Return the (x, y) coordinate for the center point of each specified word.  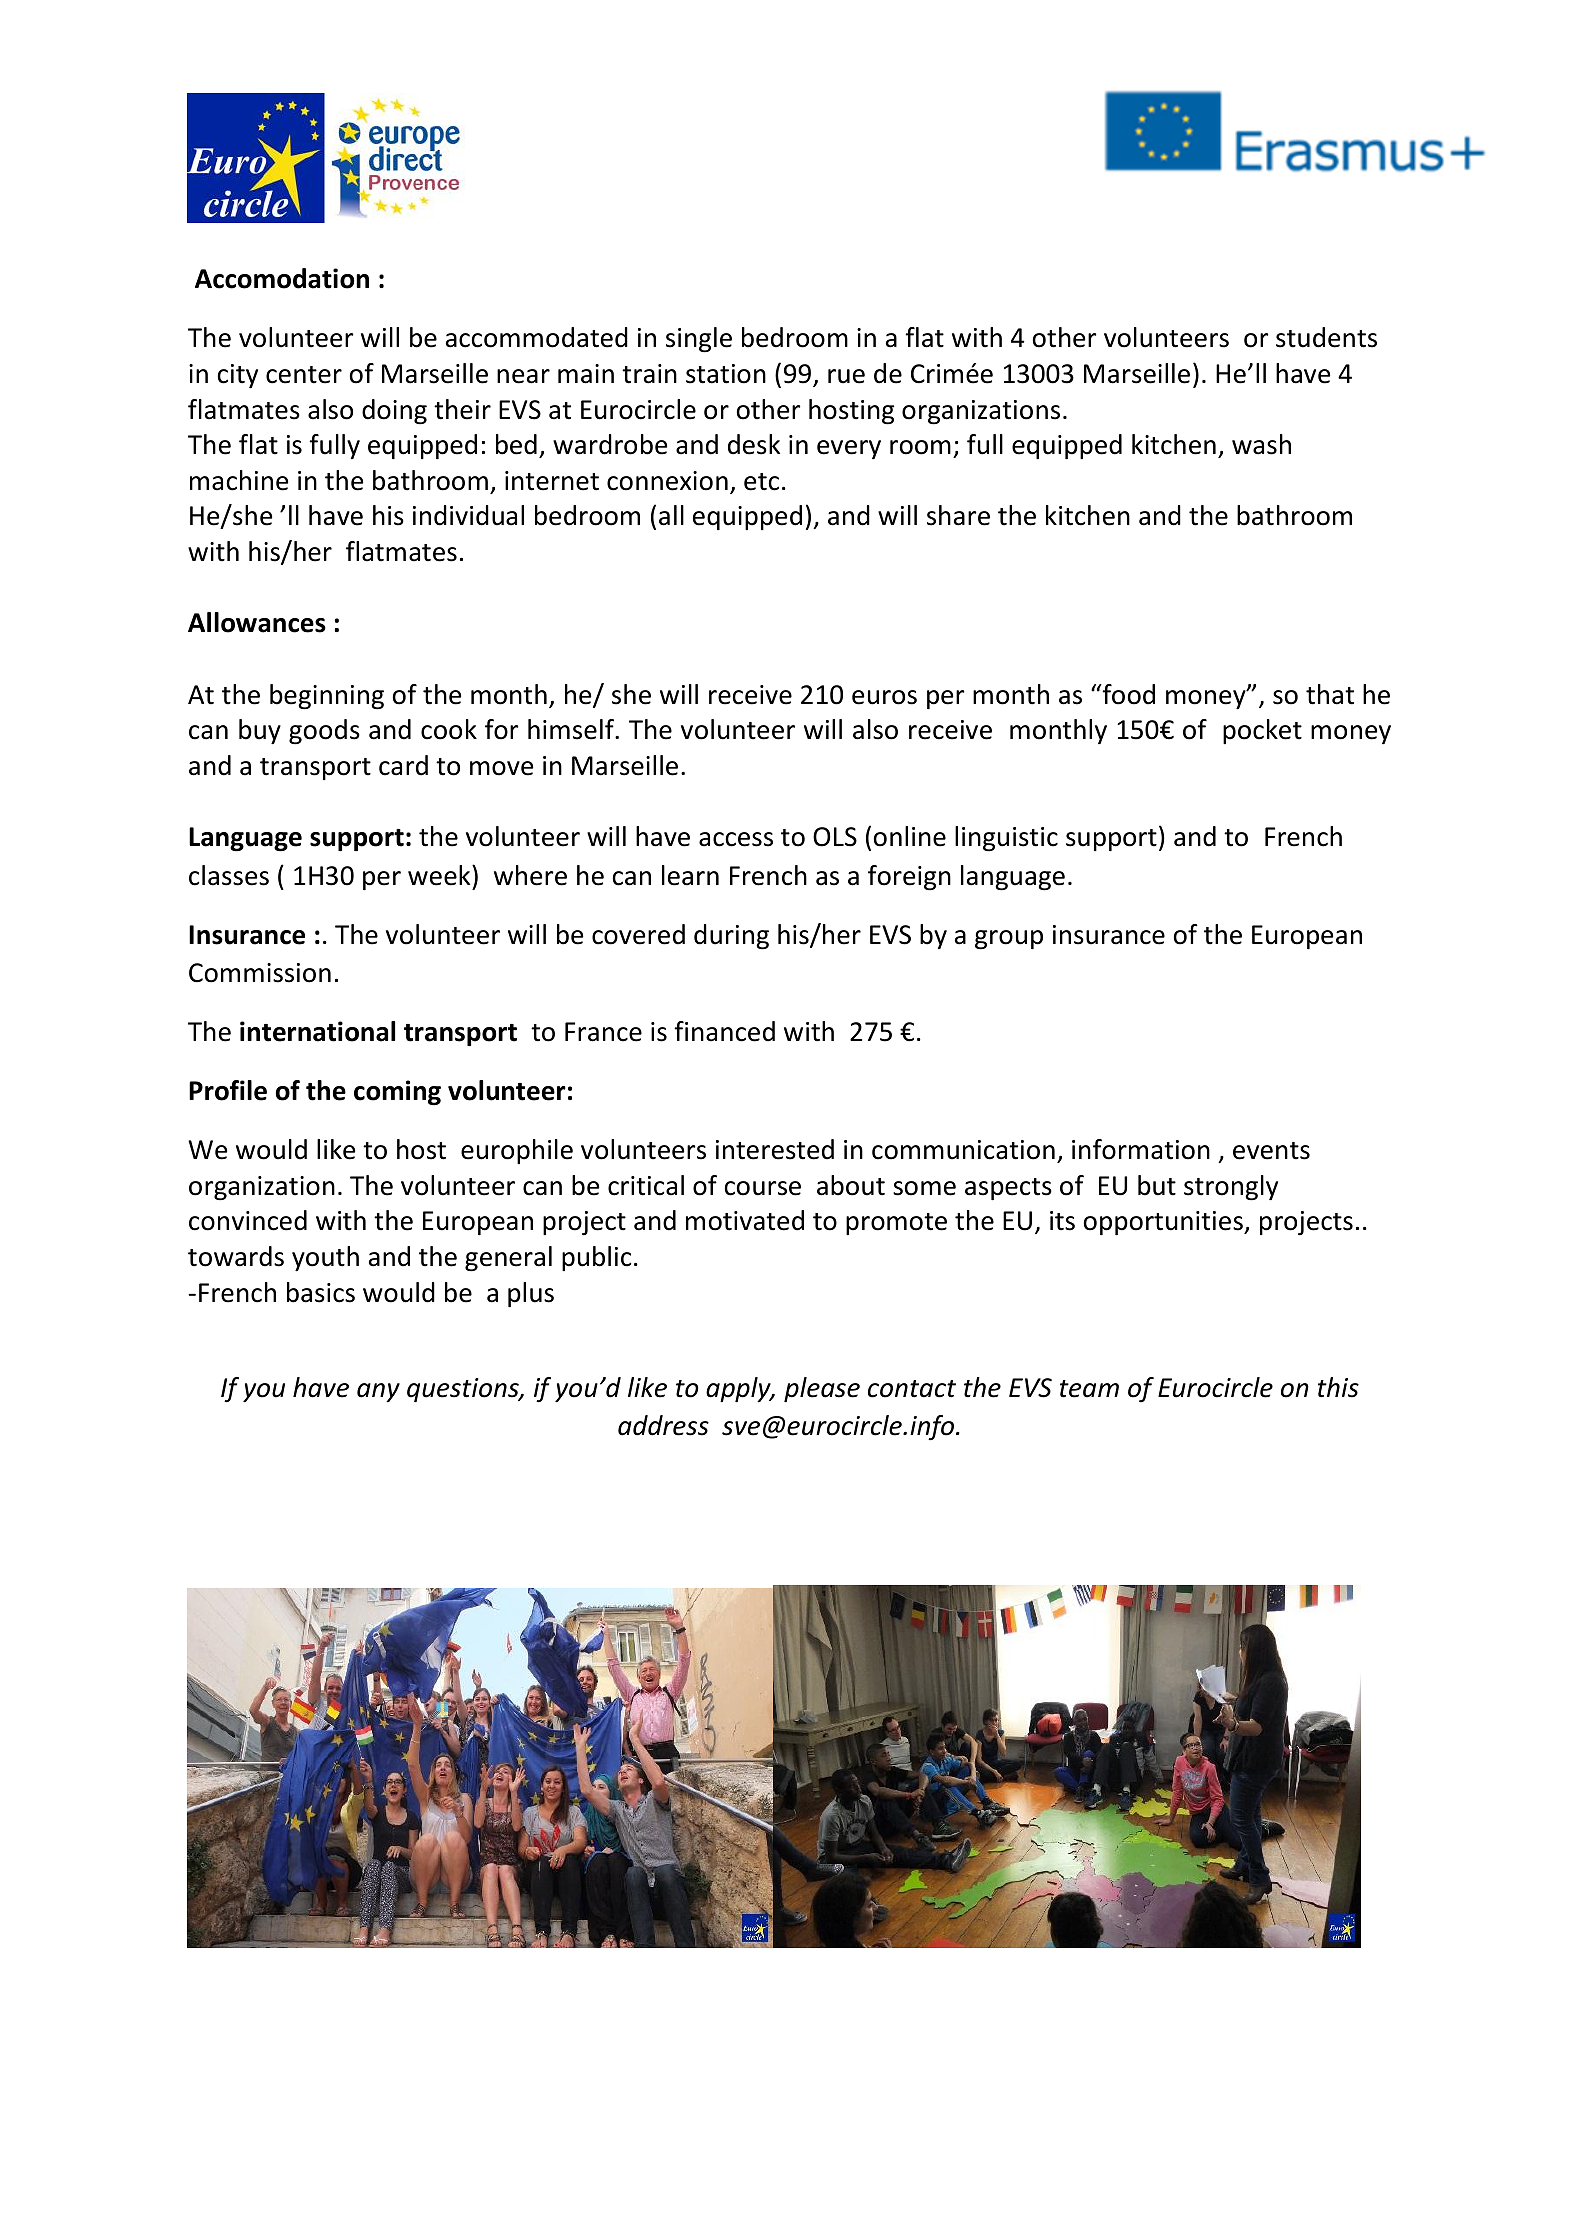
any (378, 1392)
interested (775, 1149)
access (736, 839)
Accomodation (282, 278)
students (1326, 337)
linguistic (1006, 839)
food (1127, 694)
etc (761, 482)
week (440, 875)
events (1271, 1151)
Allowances (257, 622)
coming (397, 1093)
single (699, 340)
